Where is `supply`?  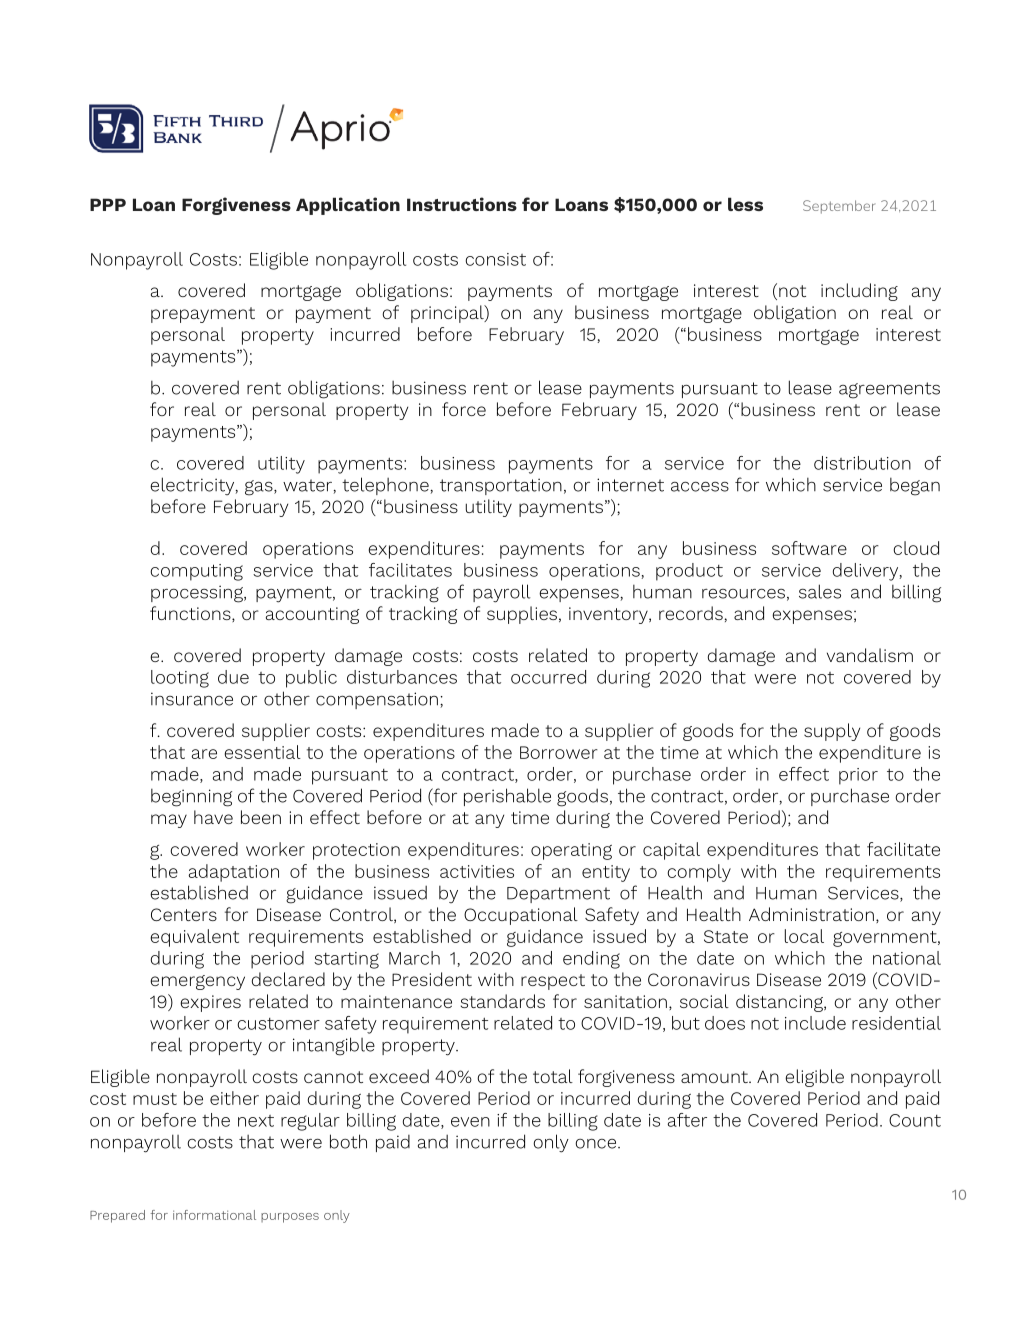
supply is located at coordinates (832, 732).
